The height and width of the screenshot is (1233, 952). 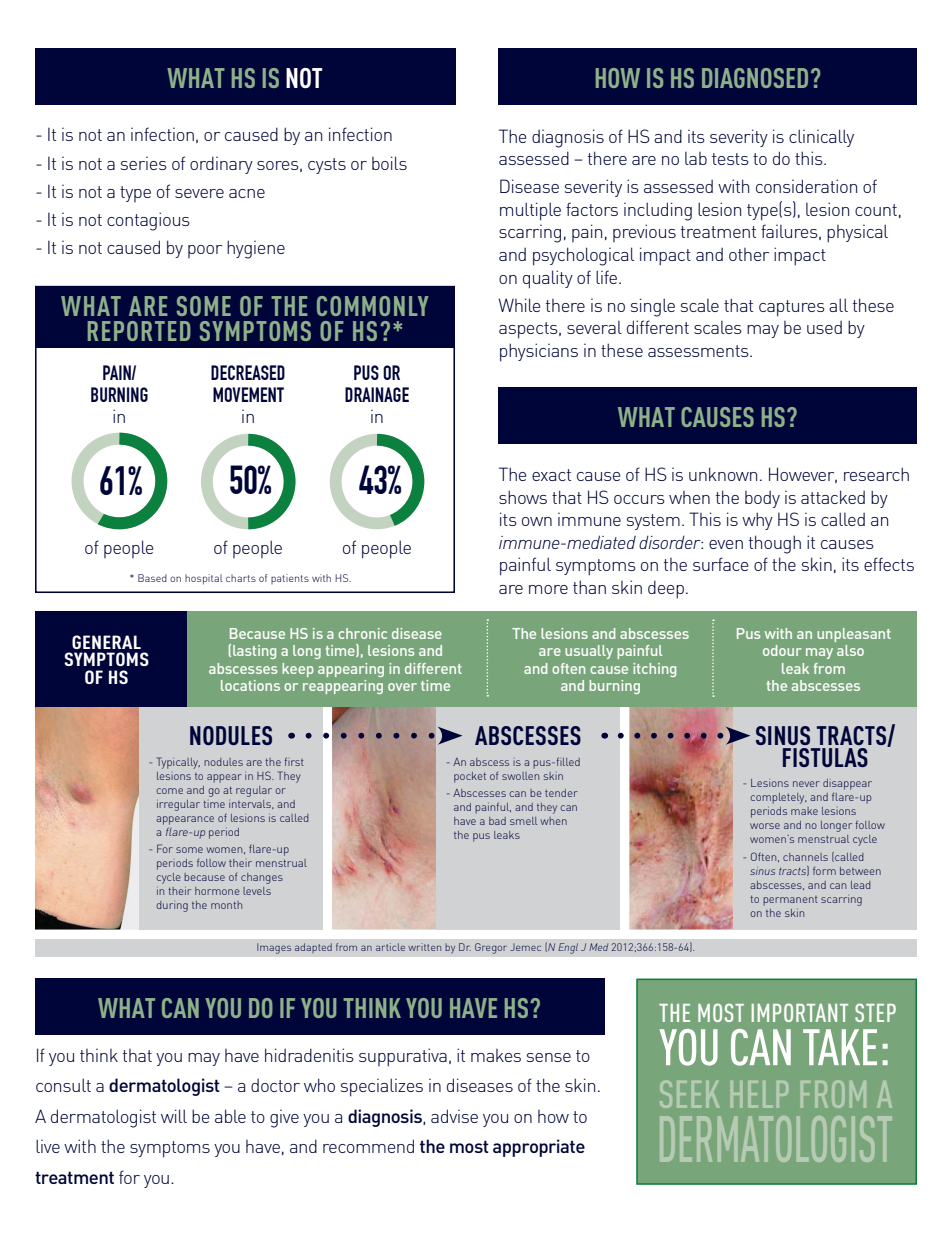 I want to click on series, so click(x=144, y=163).
